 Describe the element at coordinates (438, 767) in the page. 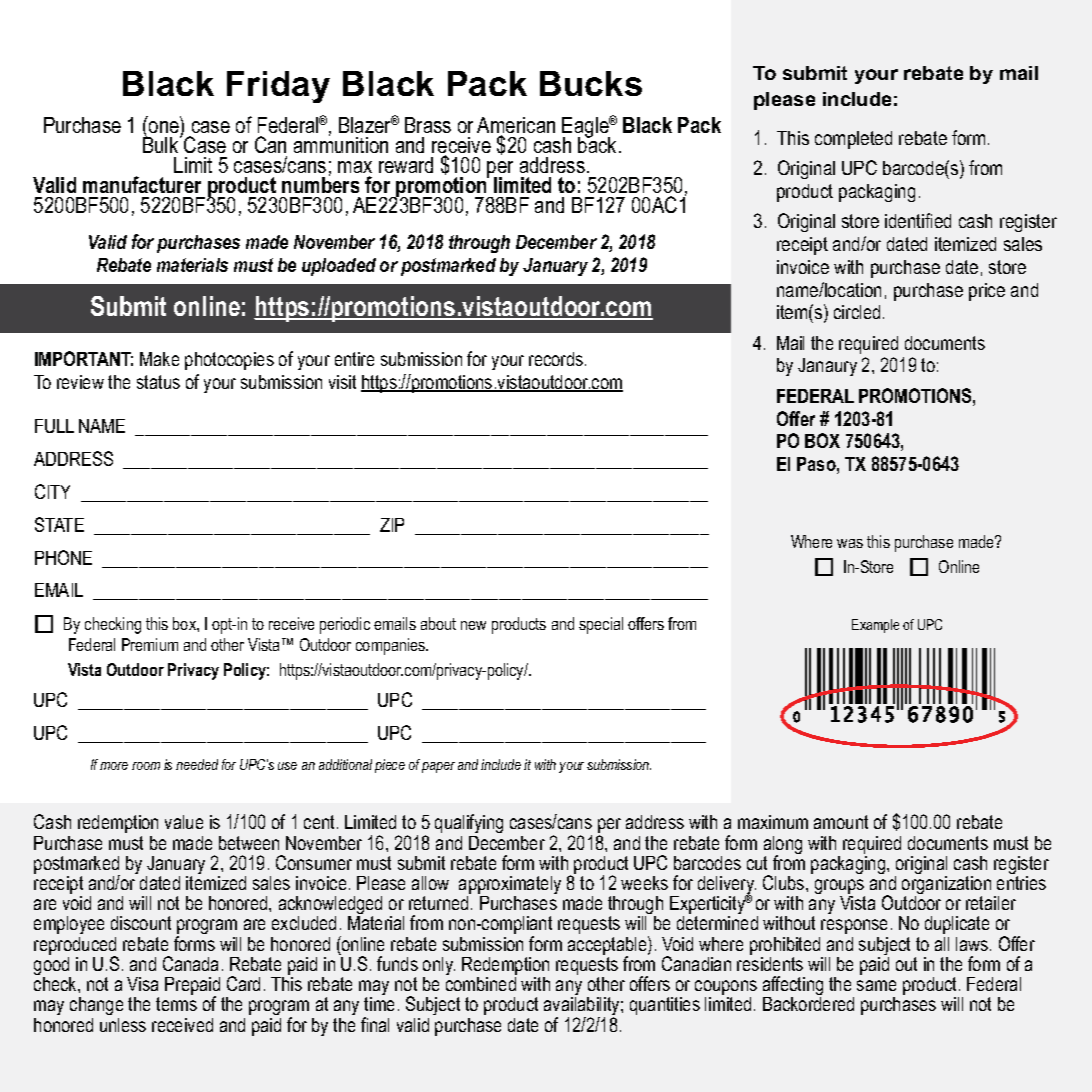

I see `paper` at that location.
